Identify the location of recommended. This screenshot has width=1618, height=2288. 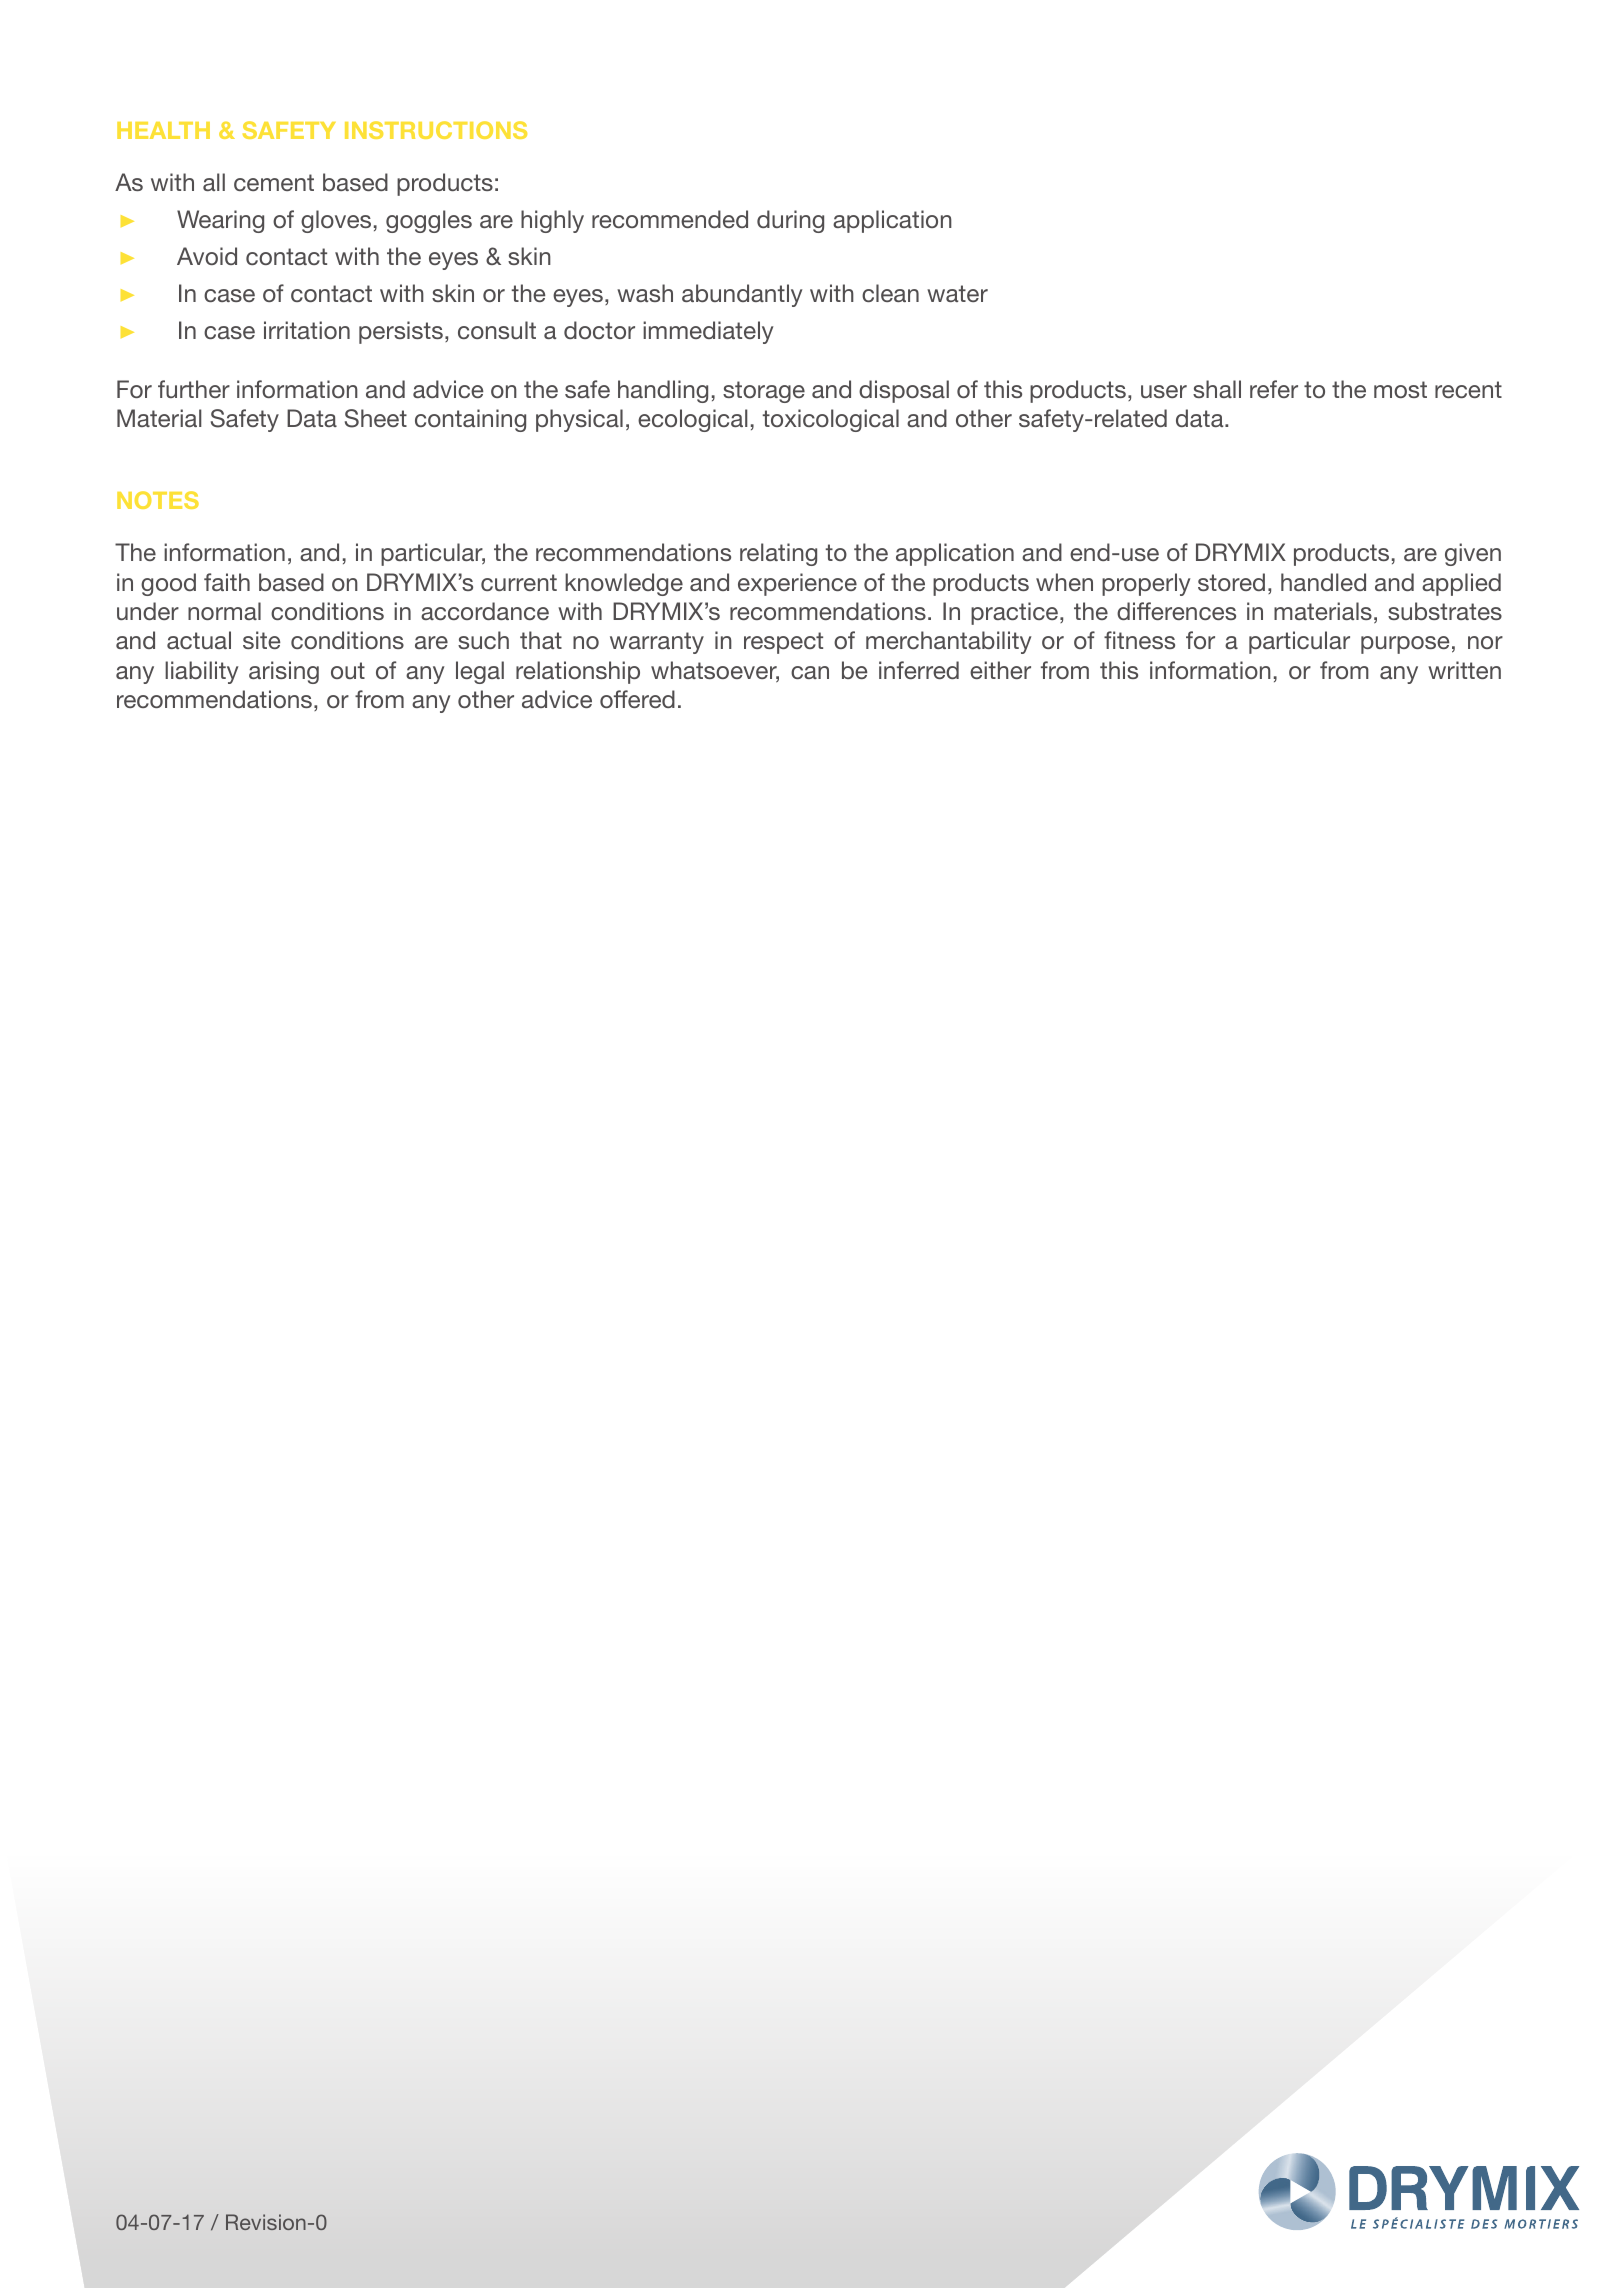
(670, 219).
